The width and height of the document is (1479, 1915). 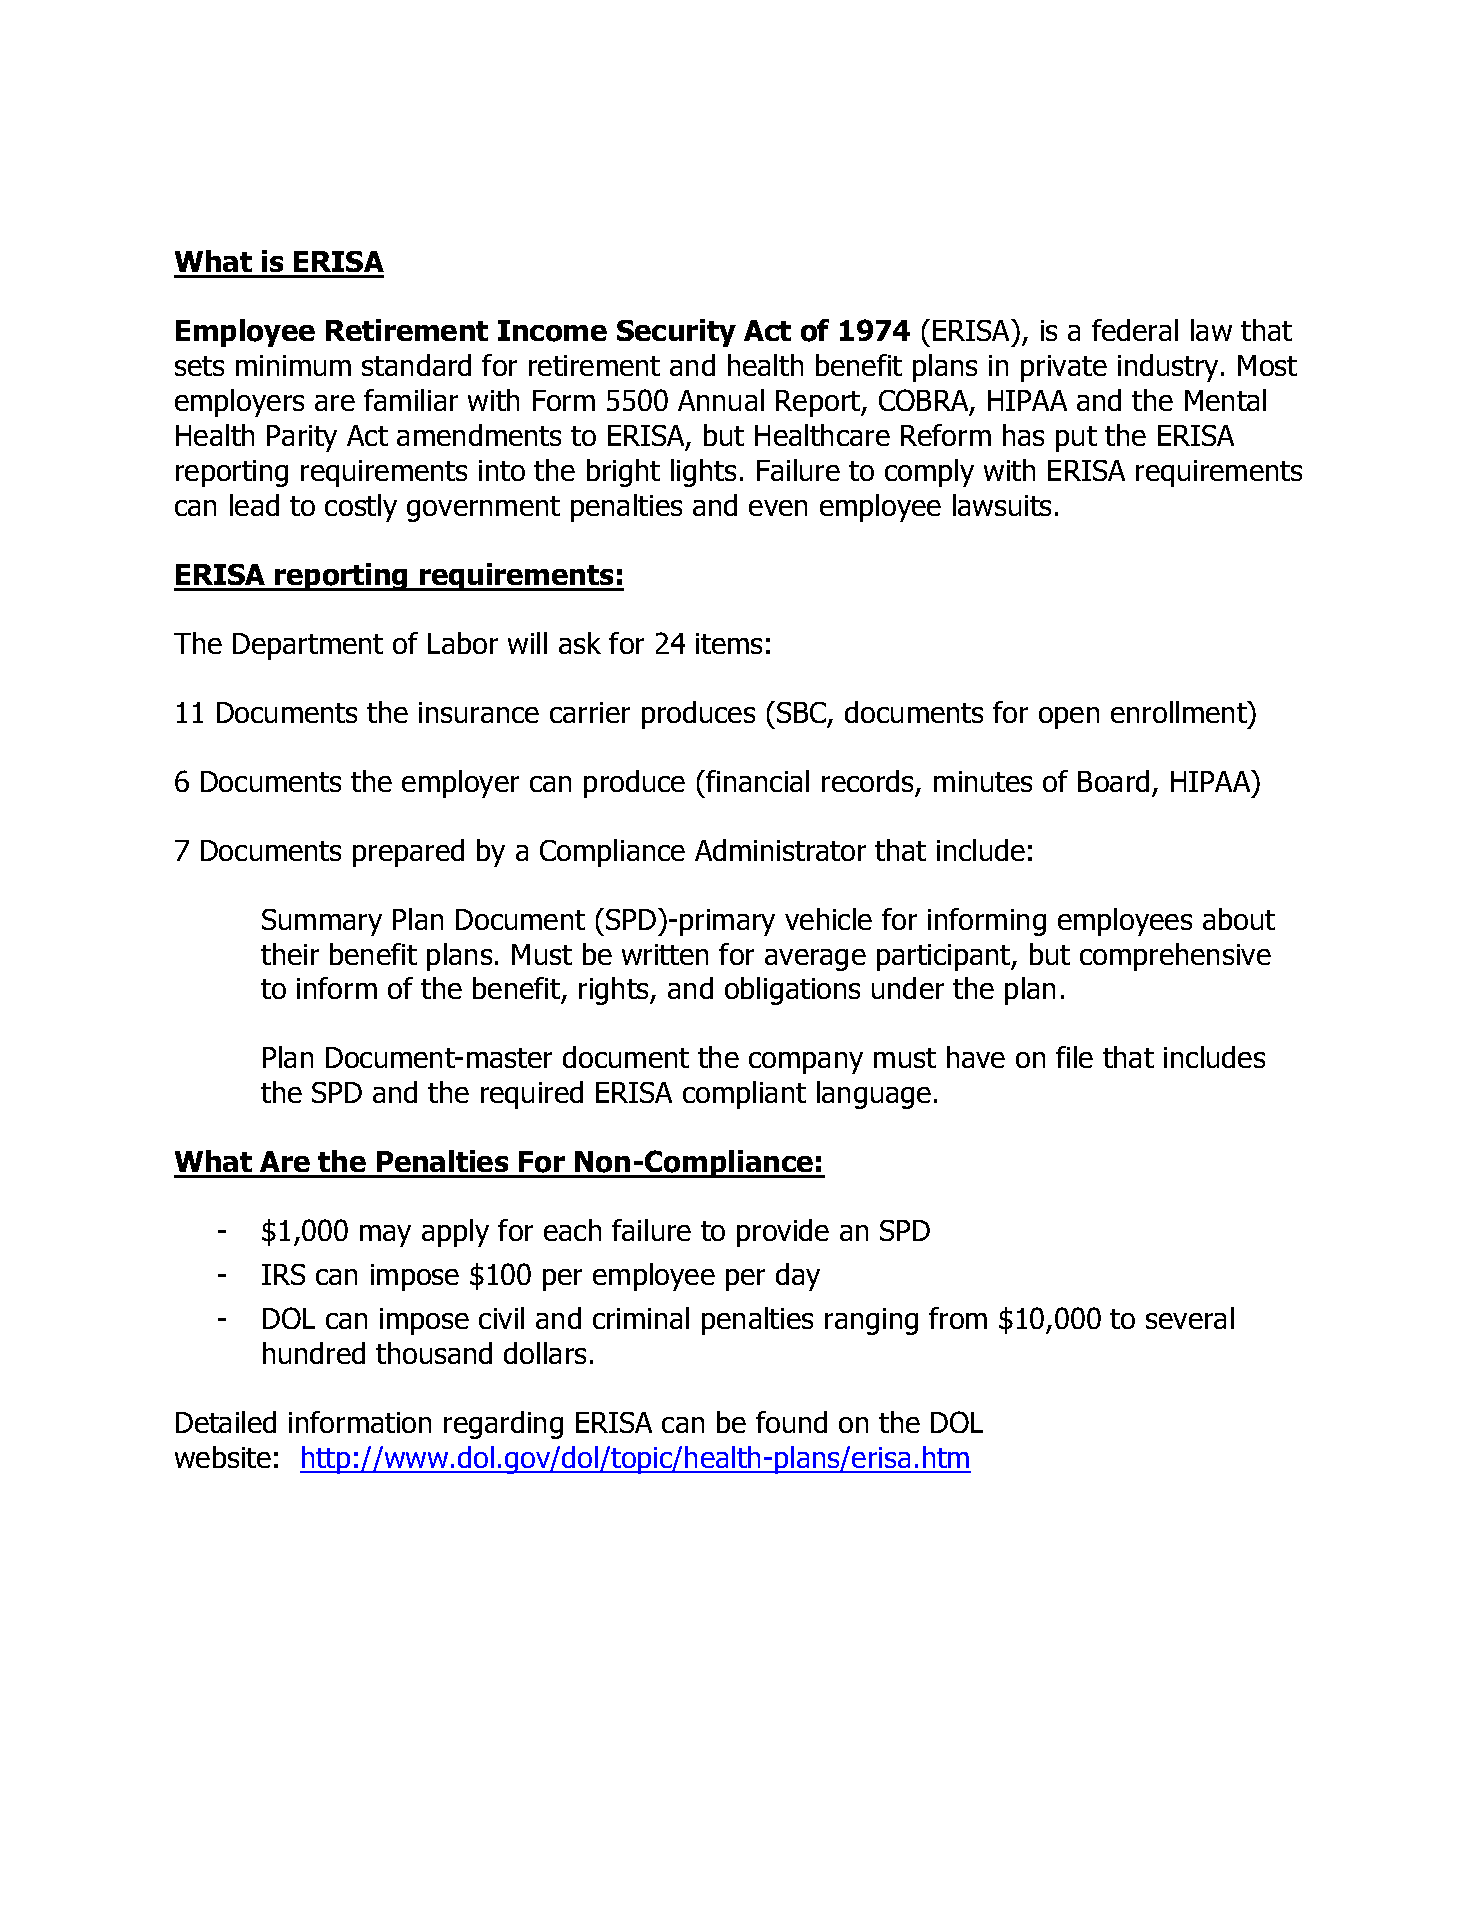 What do you see at coordinates (308, 646) in the document?
I see `Department` at bounding box center [308, 646].
